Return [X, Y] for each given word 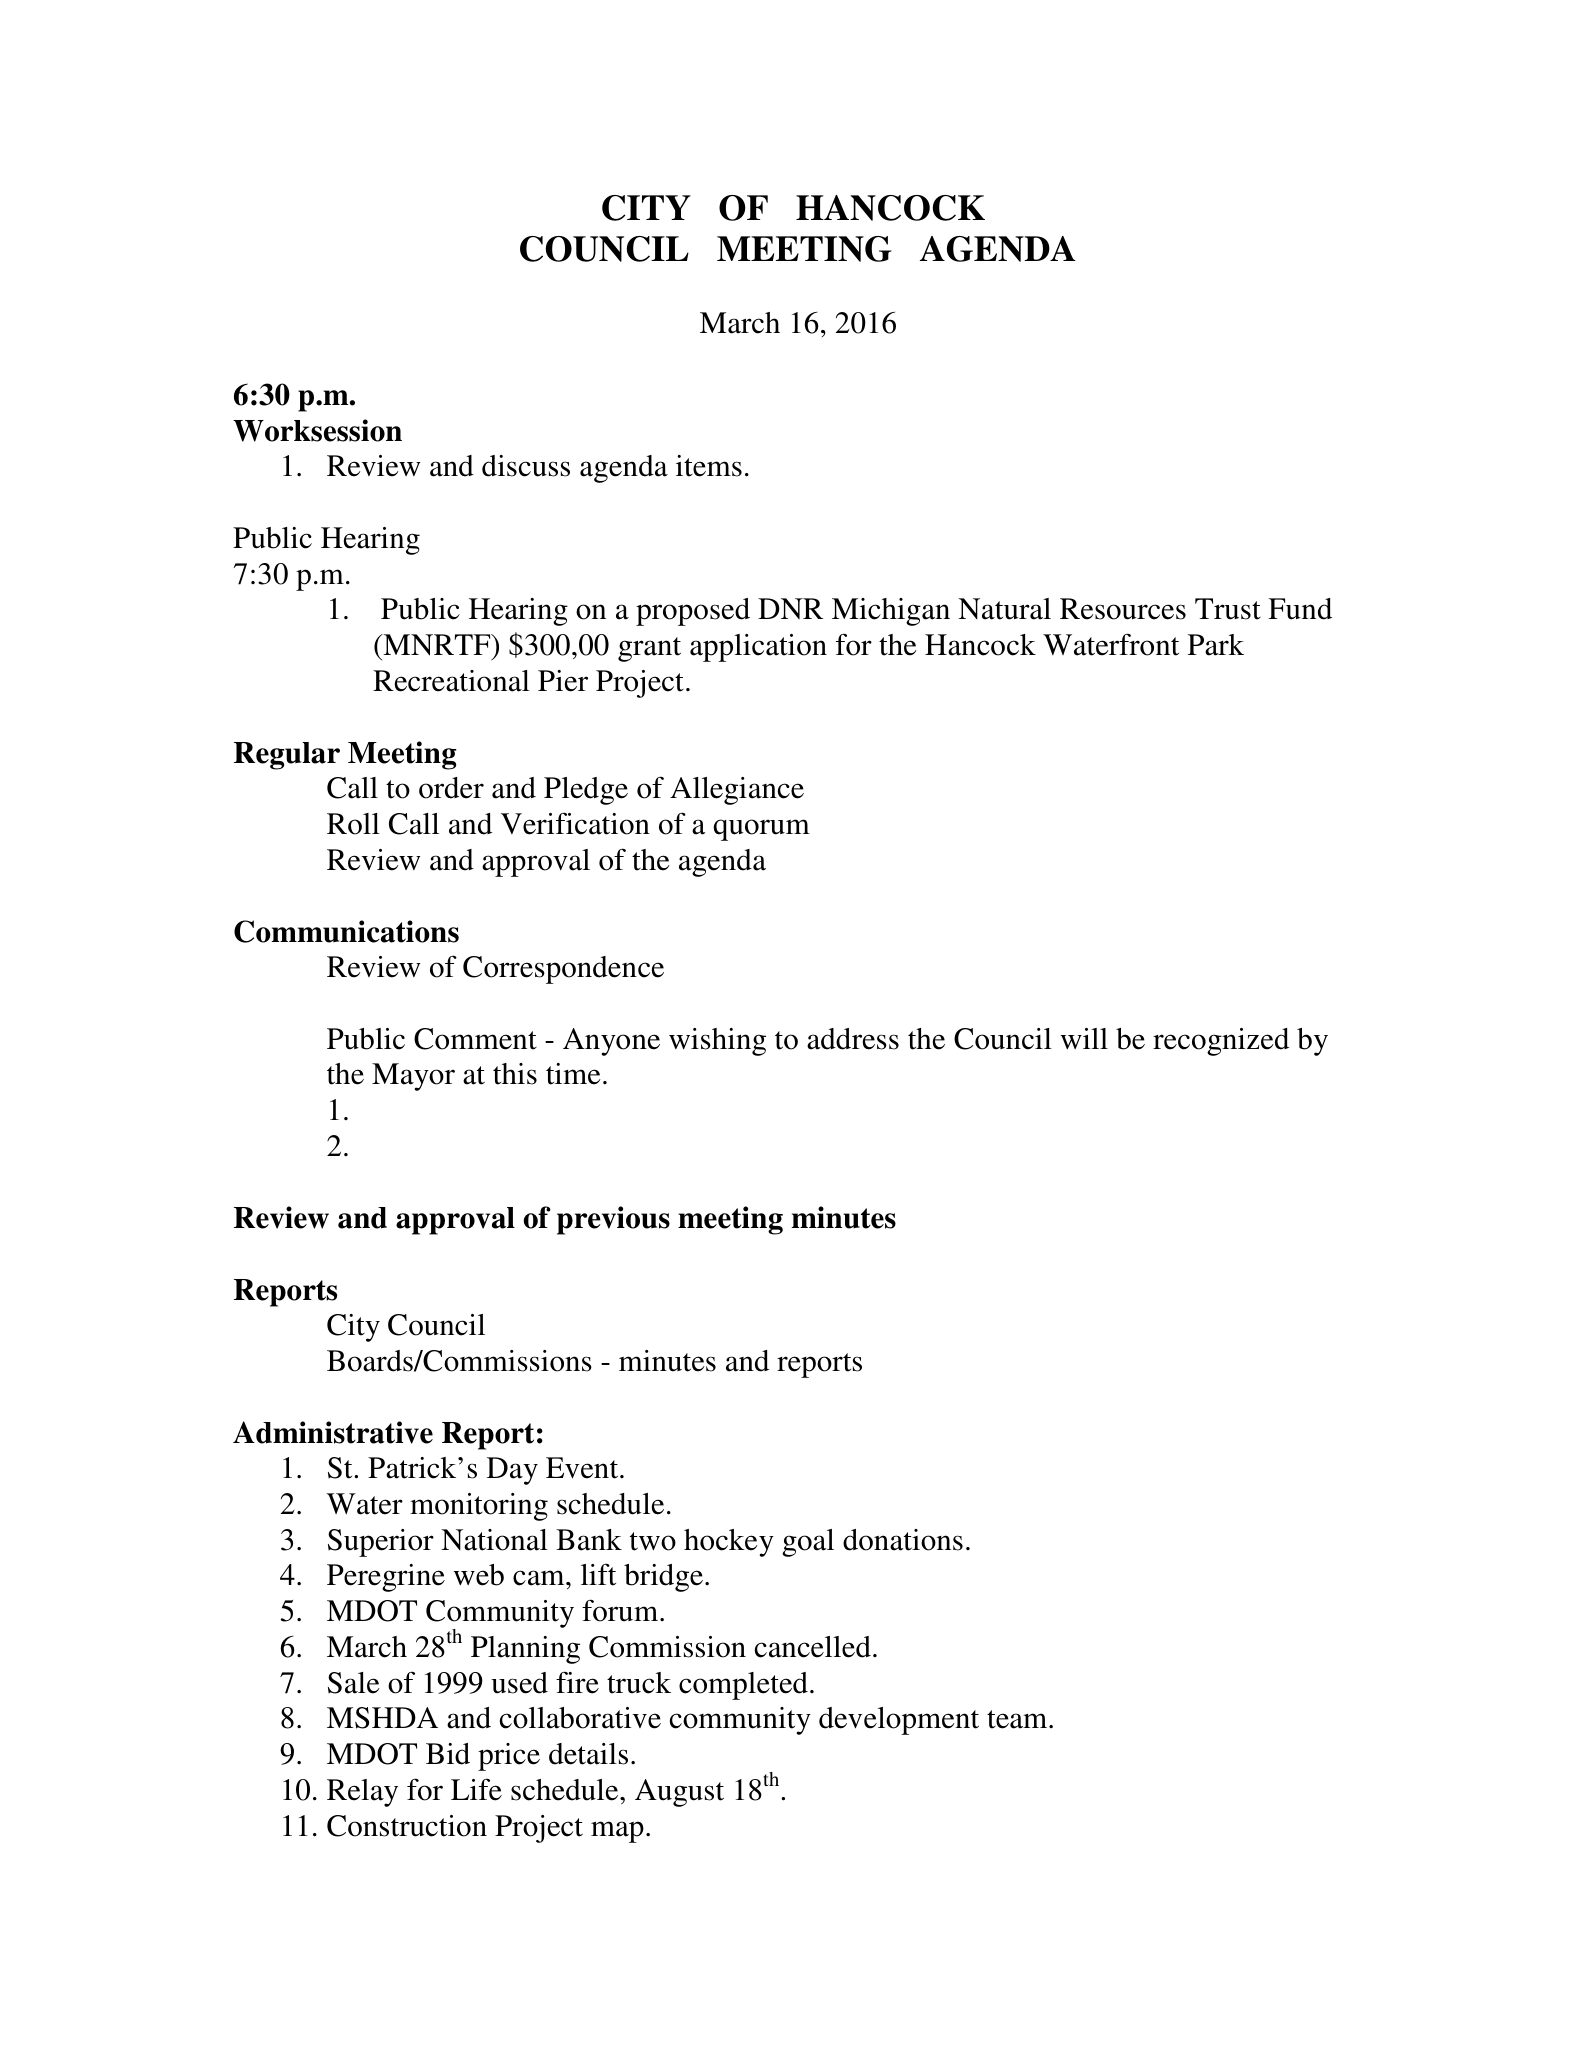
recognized [1221, 1042]
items [709, 466]
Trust [1228, 609]
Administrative [333, 1432]
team [1018, 1719]
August [679, 1793]
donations [903, 1540]
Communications [346, 931]
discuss [526, 466]
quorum [761, 830]
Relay [362, 1793]
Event [583, 1468]
